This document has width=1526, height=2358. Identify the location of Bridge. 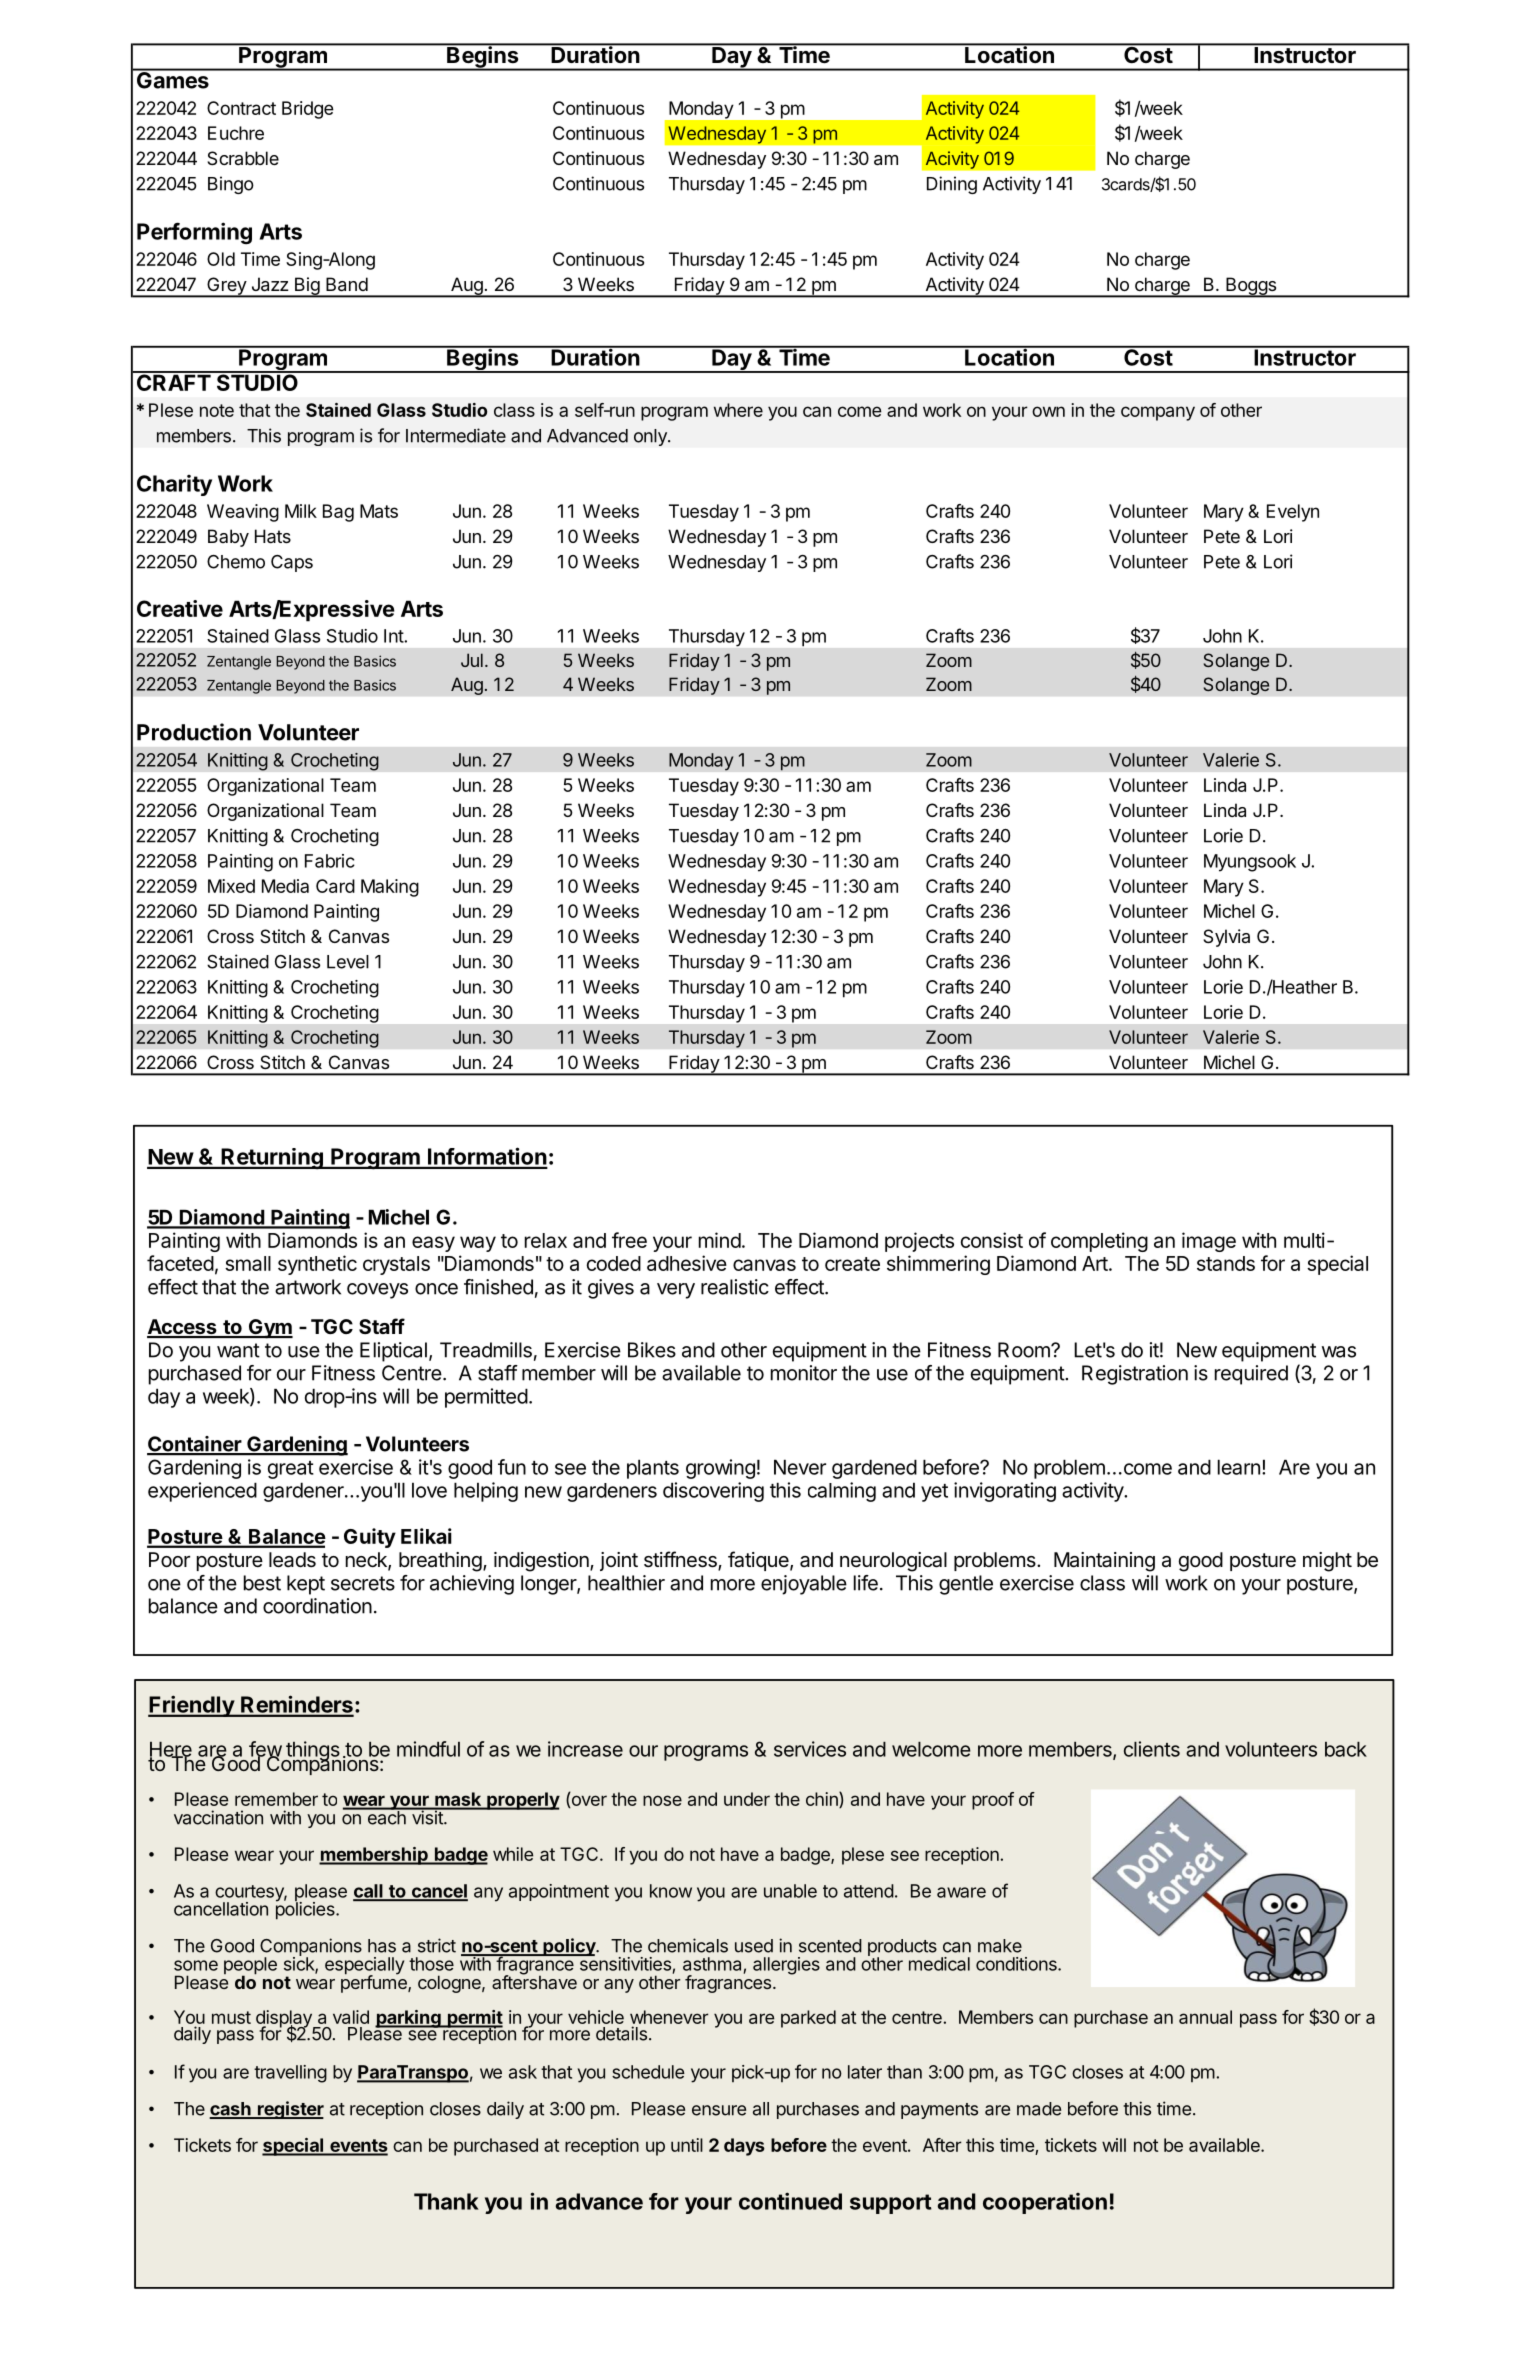
(308, 110).
